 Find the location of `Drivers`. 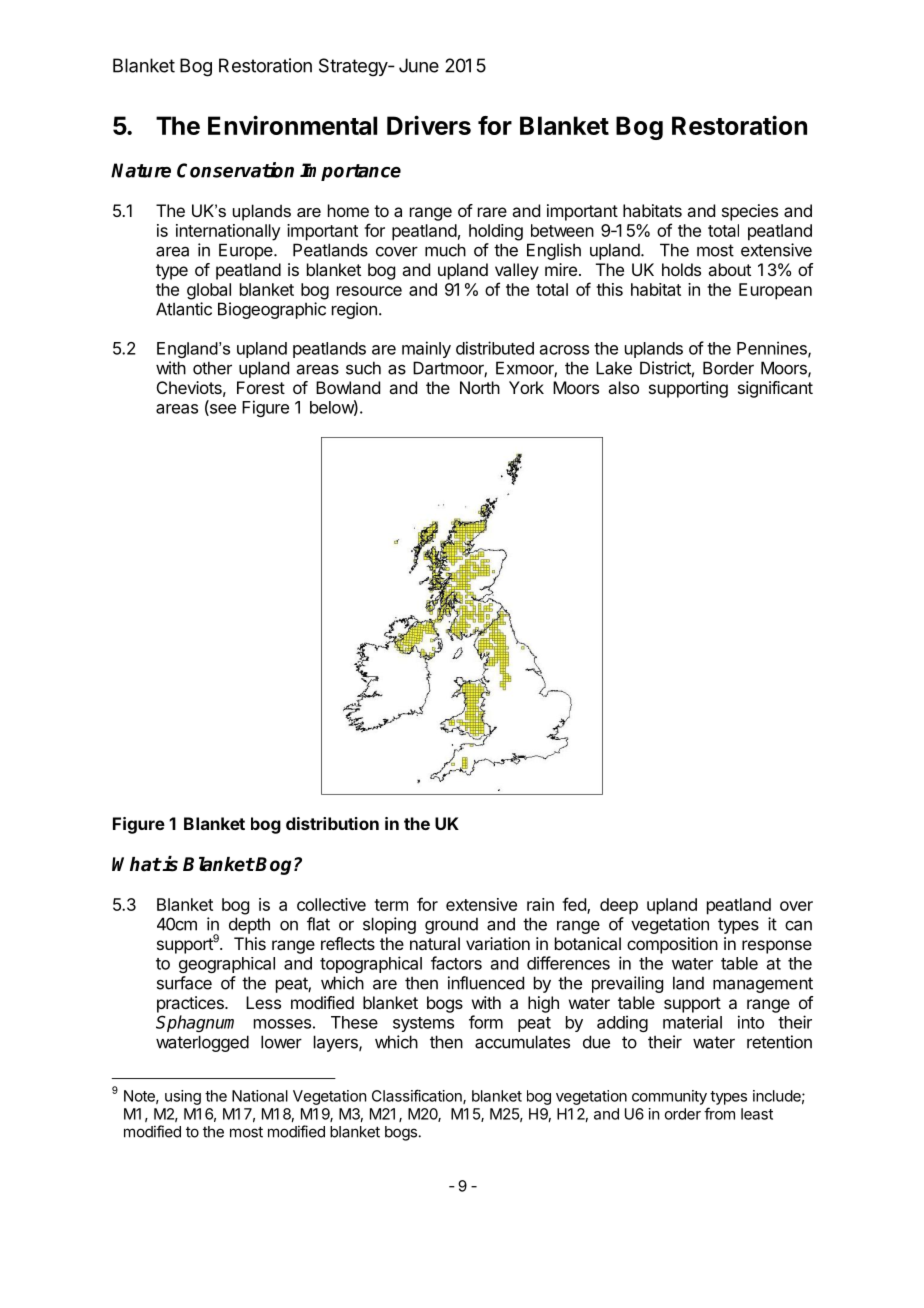

Drivers is located at coordinates (429, 125).
